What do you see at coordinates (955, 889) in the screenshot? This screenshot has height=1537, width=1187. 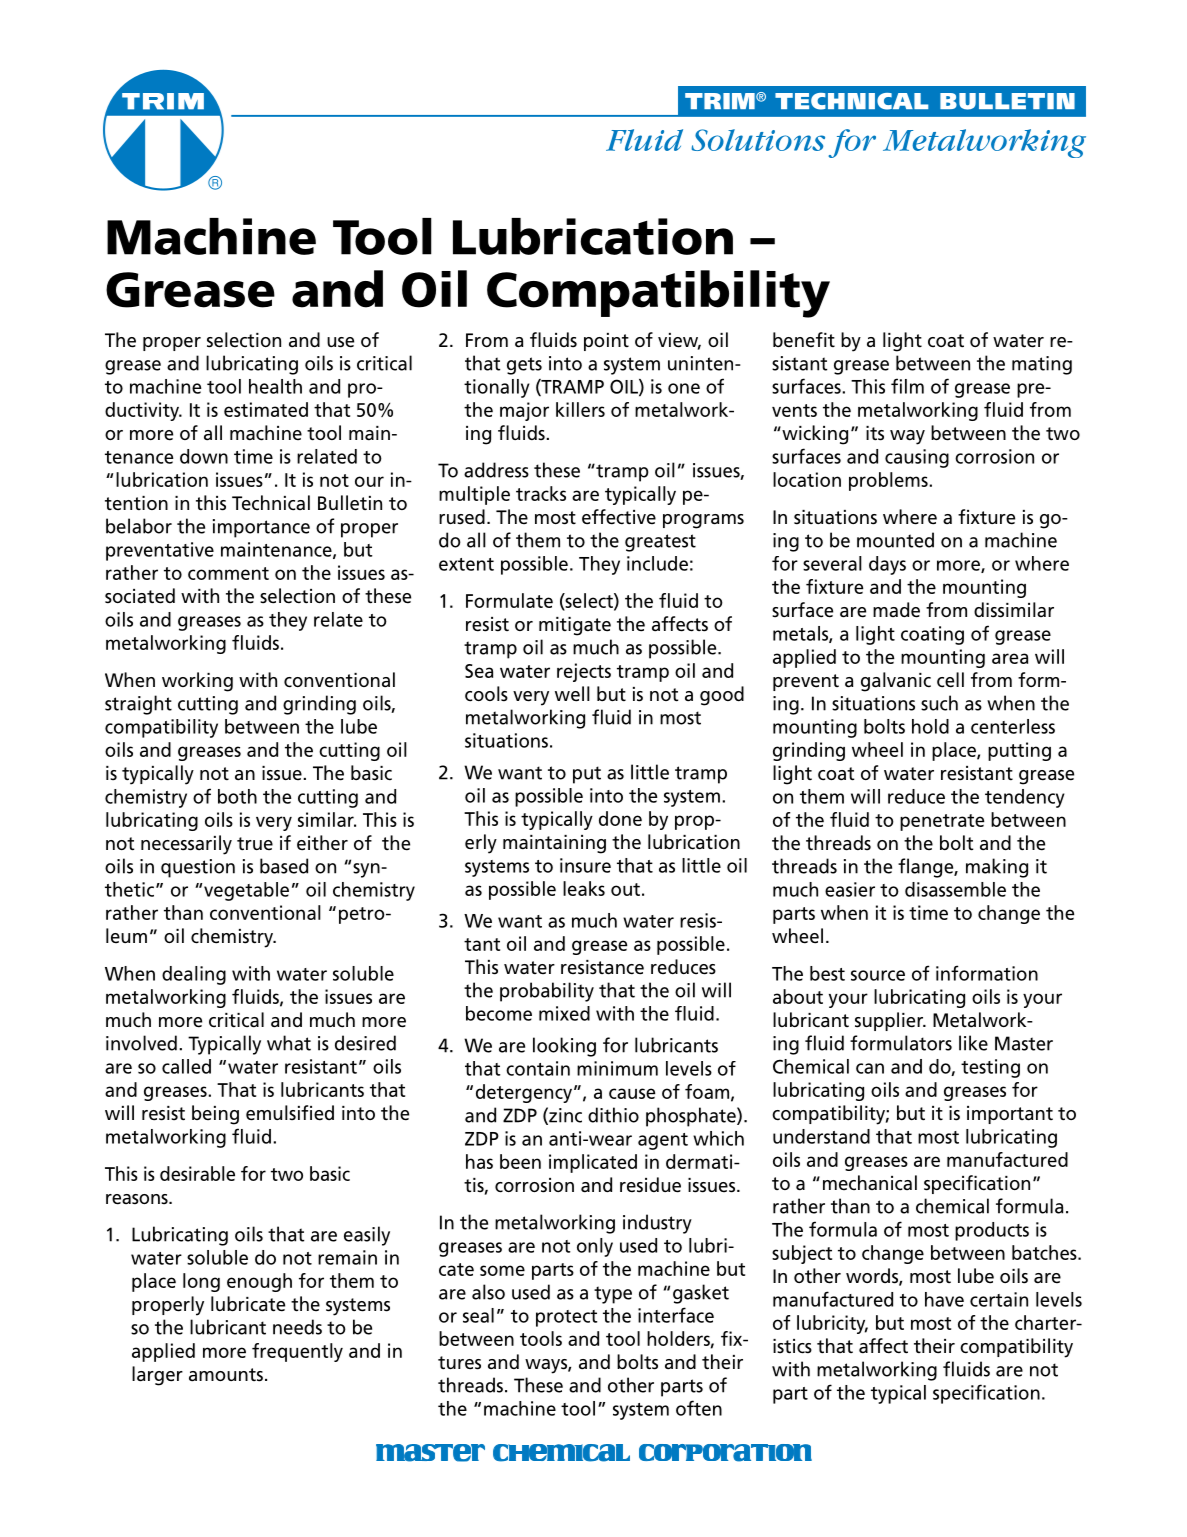 I see `disassemble` at bounding box center [955, 889].
